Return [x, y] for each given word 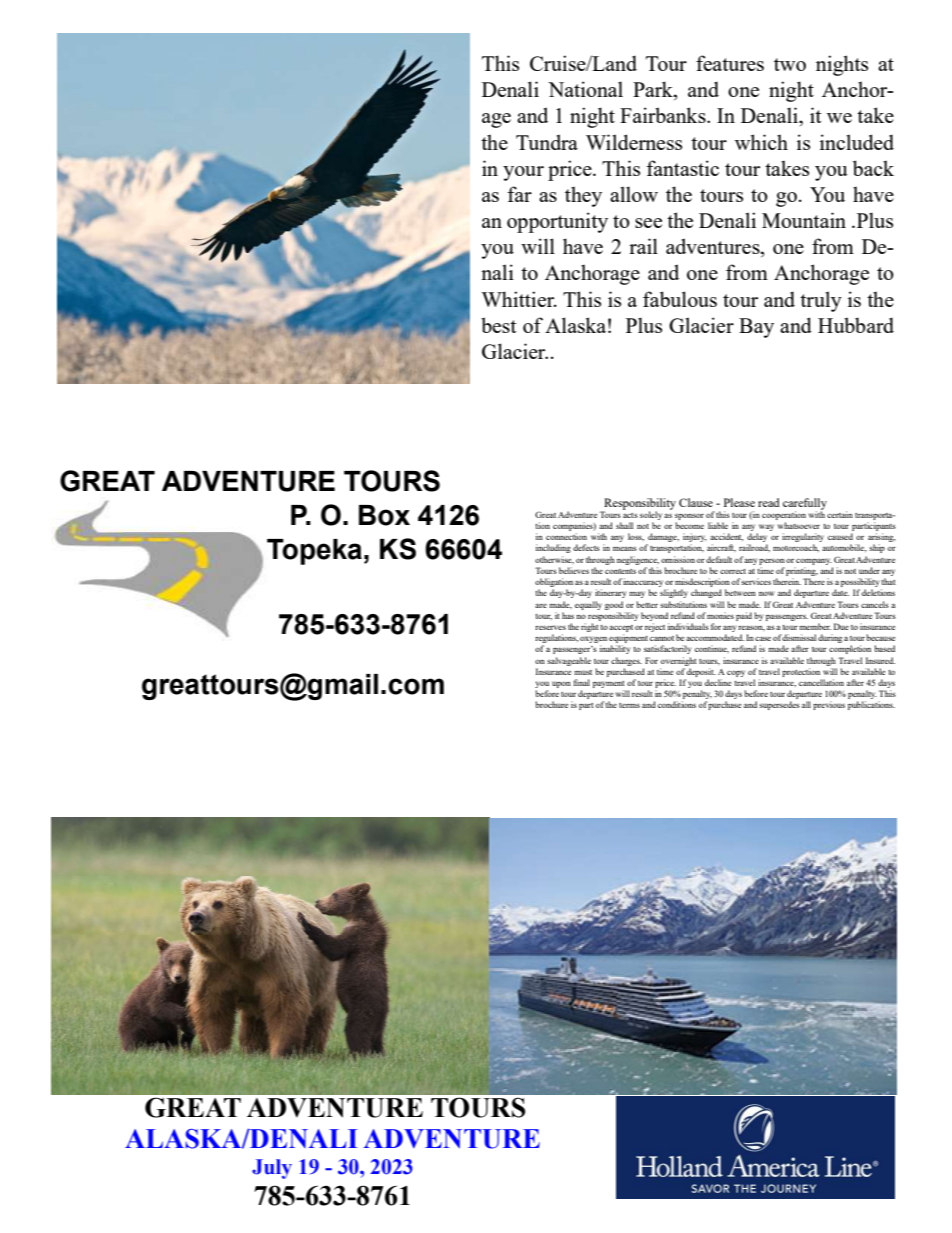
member [815, 626]
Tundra [547, 142]
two [790, 64]
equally [588, 605]
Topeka [314, 552]
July [272, 1169]
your [523, 173]
